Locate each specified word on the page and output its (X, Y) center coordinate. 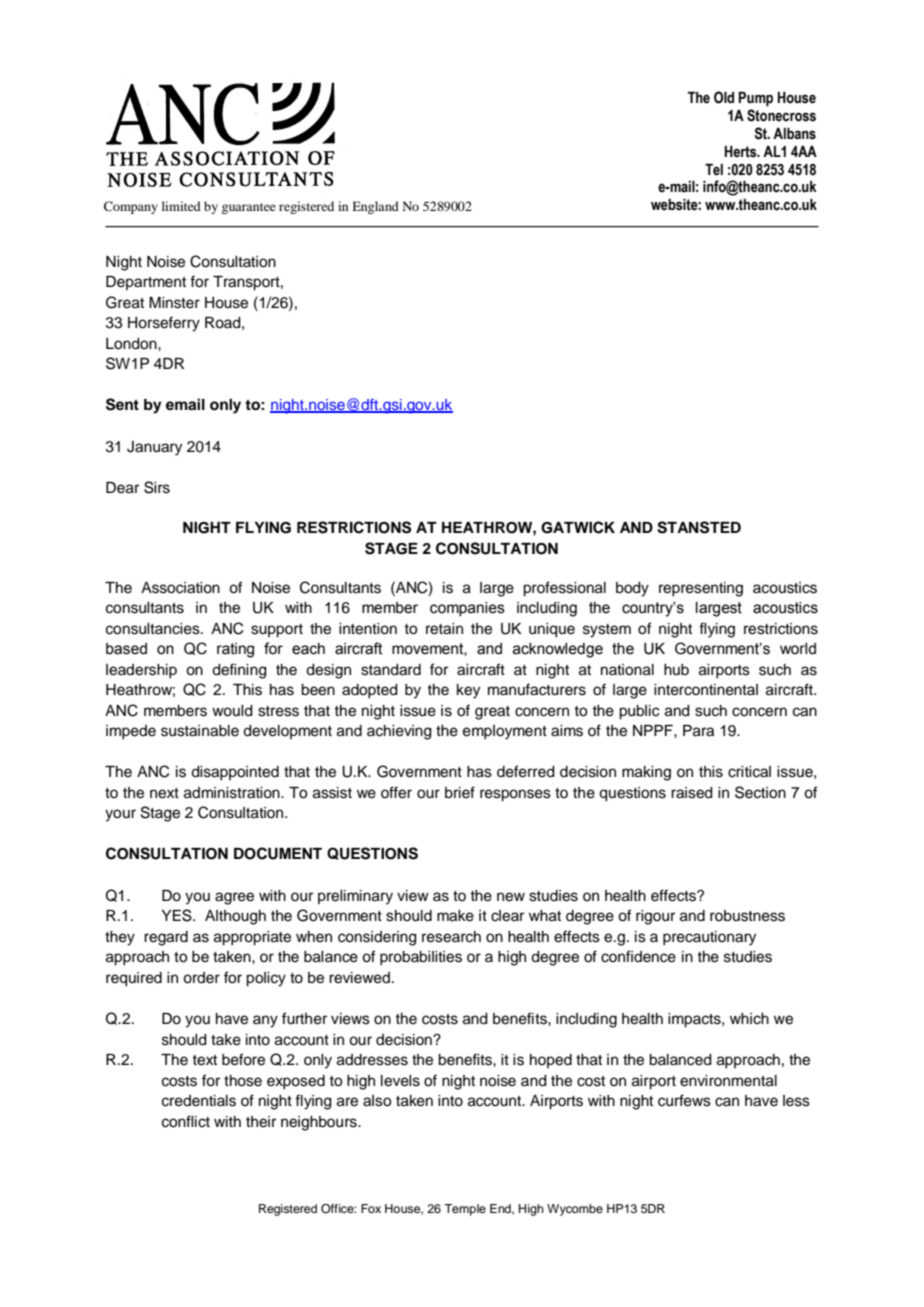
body (632, 589)
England (375, 207)
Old (724, 97)
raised (692, 793)
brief (460, 792)
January (154, 448)
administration (233, 793)
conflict (186, 1121)
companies (467, 609)
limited (181, 206)
